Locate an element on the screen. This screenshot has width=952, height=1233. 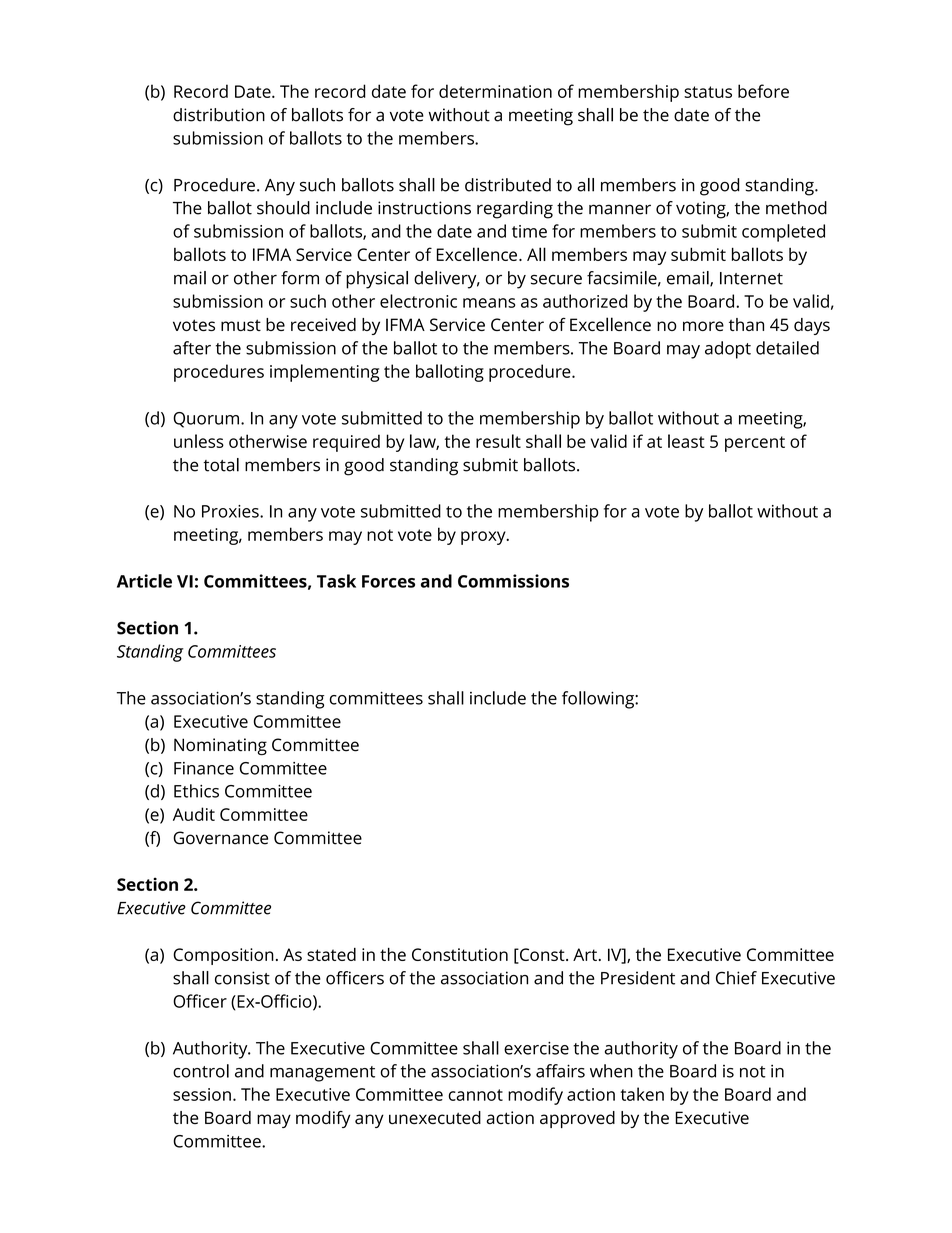
Finance is located at coordinates (204, 768).
